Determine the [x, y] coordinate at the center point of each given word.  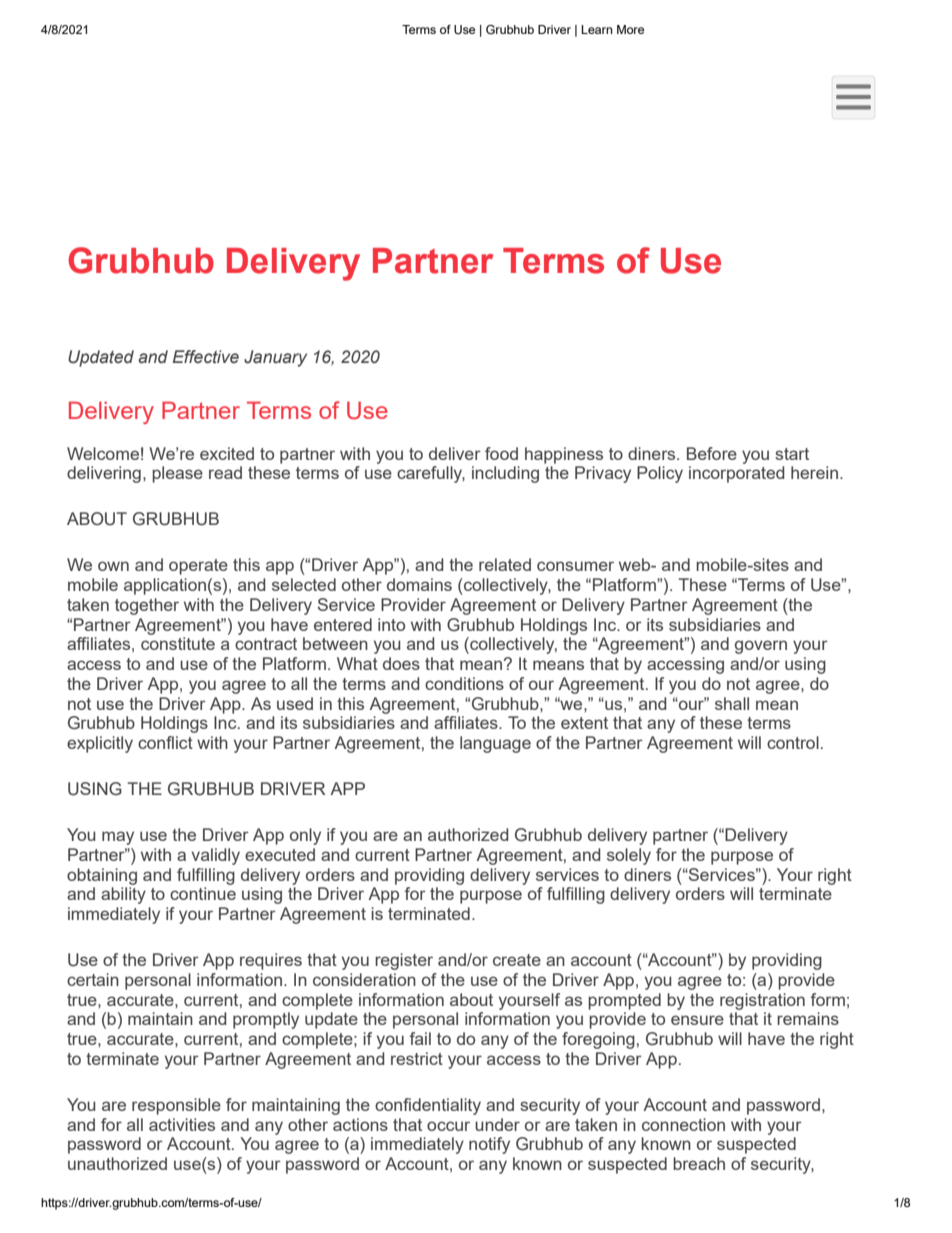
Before [712, 453]
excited [227, 453]
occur [448, 1126]
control [793, 742]
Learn [596, 29]
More [630, 29]
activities [182, 1124]
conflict [165, 742]
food [501, 453]
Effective [206, 357]
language [495, 744]
